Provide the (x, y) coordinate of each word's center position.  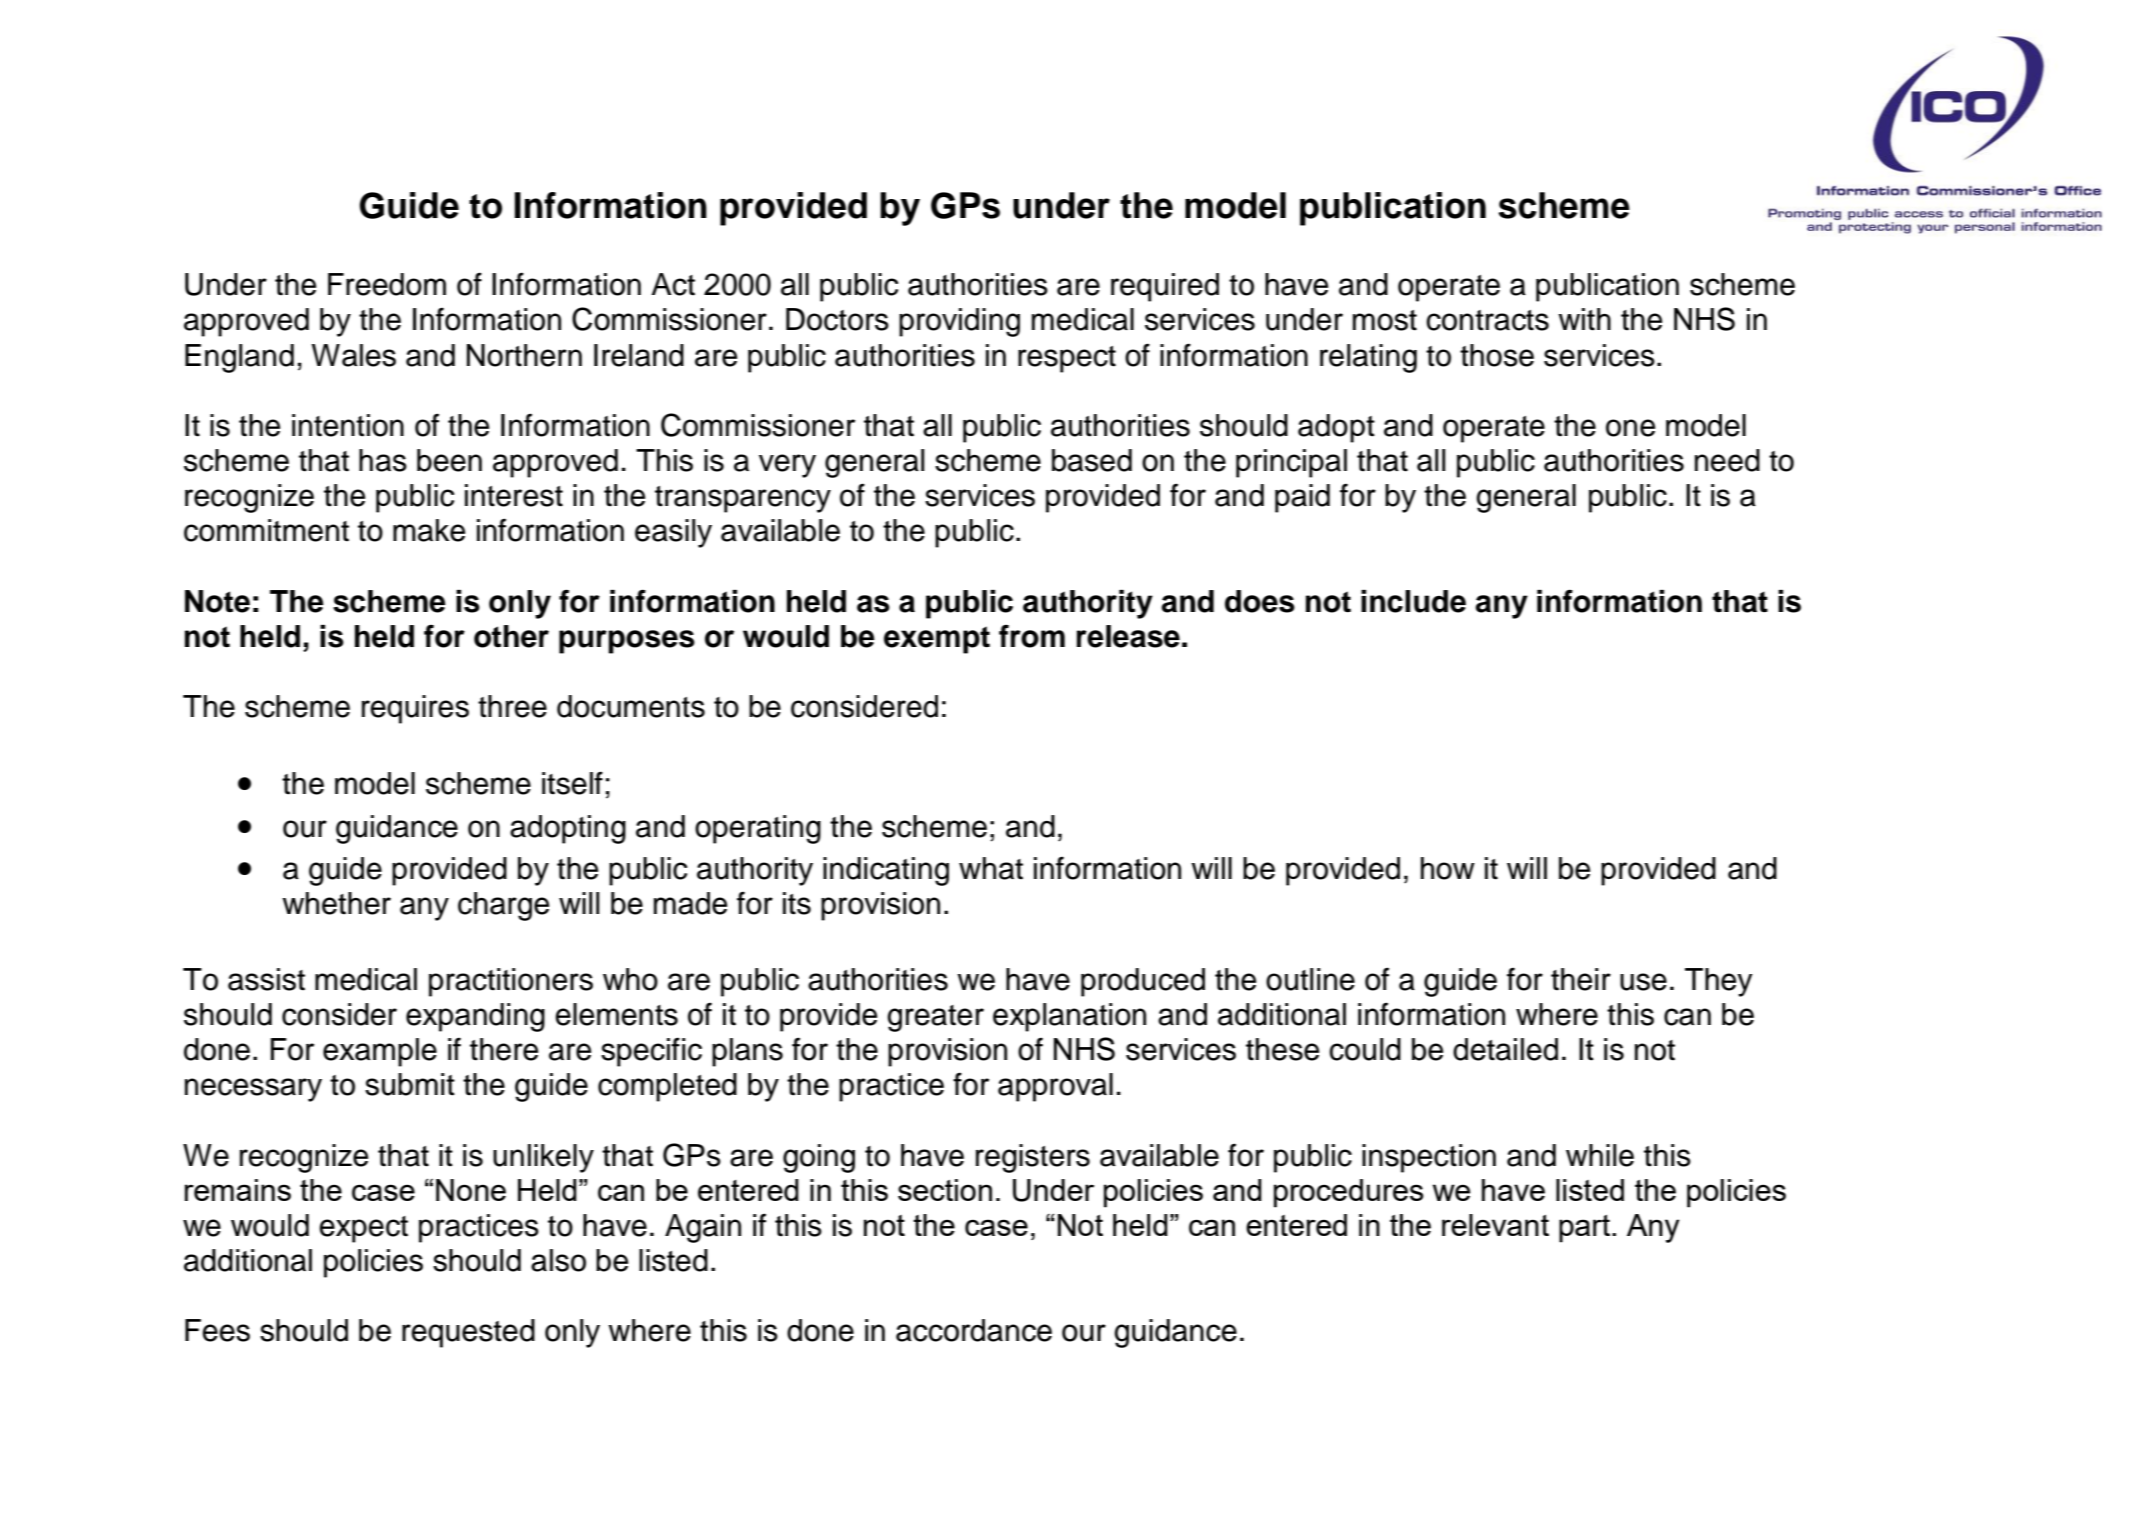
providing (959, 322)
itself (572, 783)
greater (935, 1018)
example (380, 1052)
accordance (974, 1330)
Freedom (387, 284)
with (1584, 319)
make (429, 530)
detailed (1505, 1049)
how (1448, 868)
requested (468, 1333)
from (1032, 636)
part (1586, 1229)
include (1413, 601)
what (991, 868)
